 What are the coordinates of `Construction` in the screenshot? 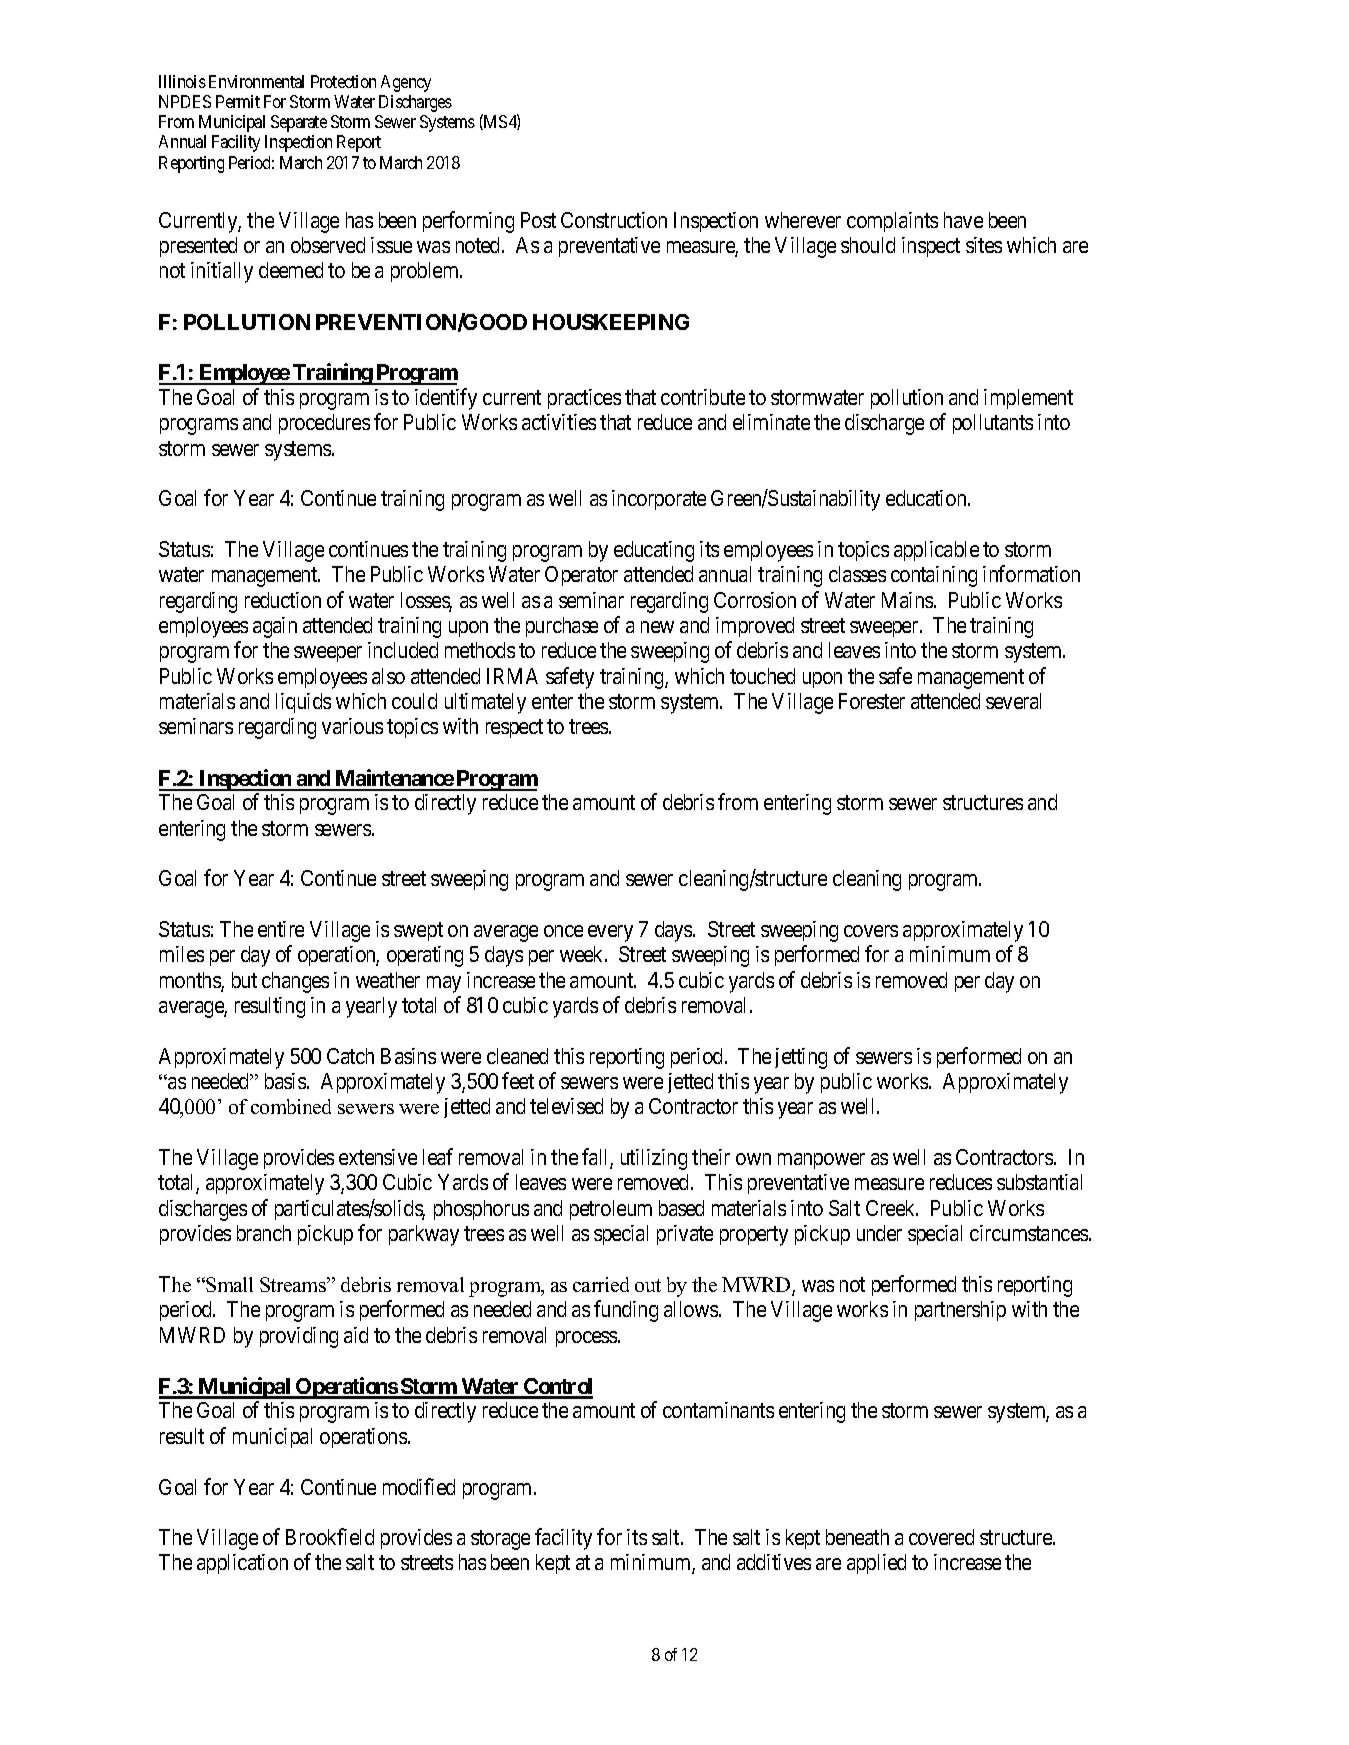 It's located at (614, 220).
